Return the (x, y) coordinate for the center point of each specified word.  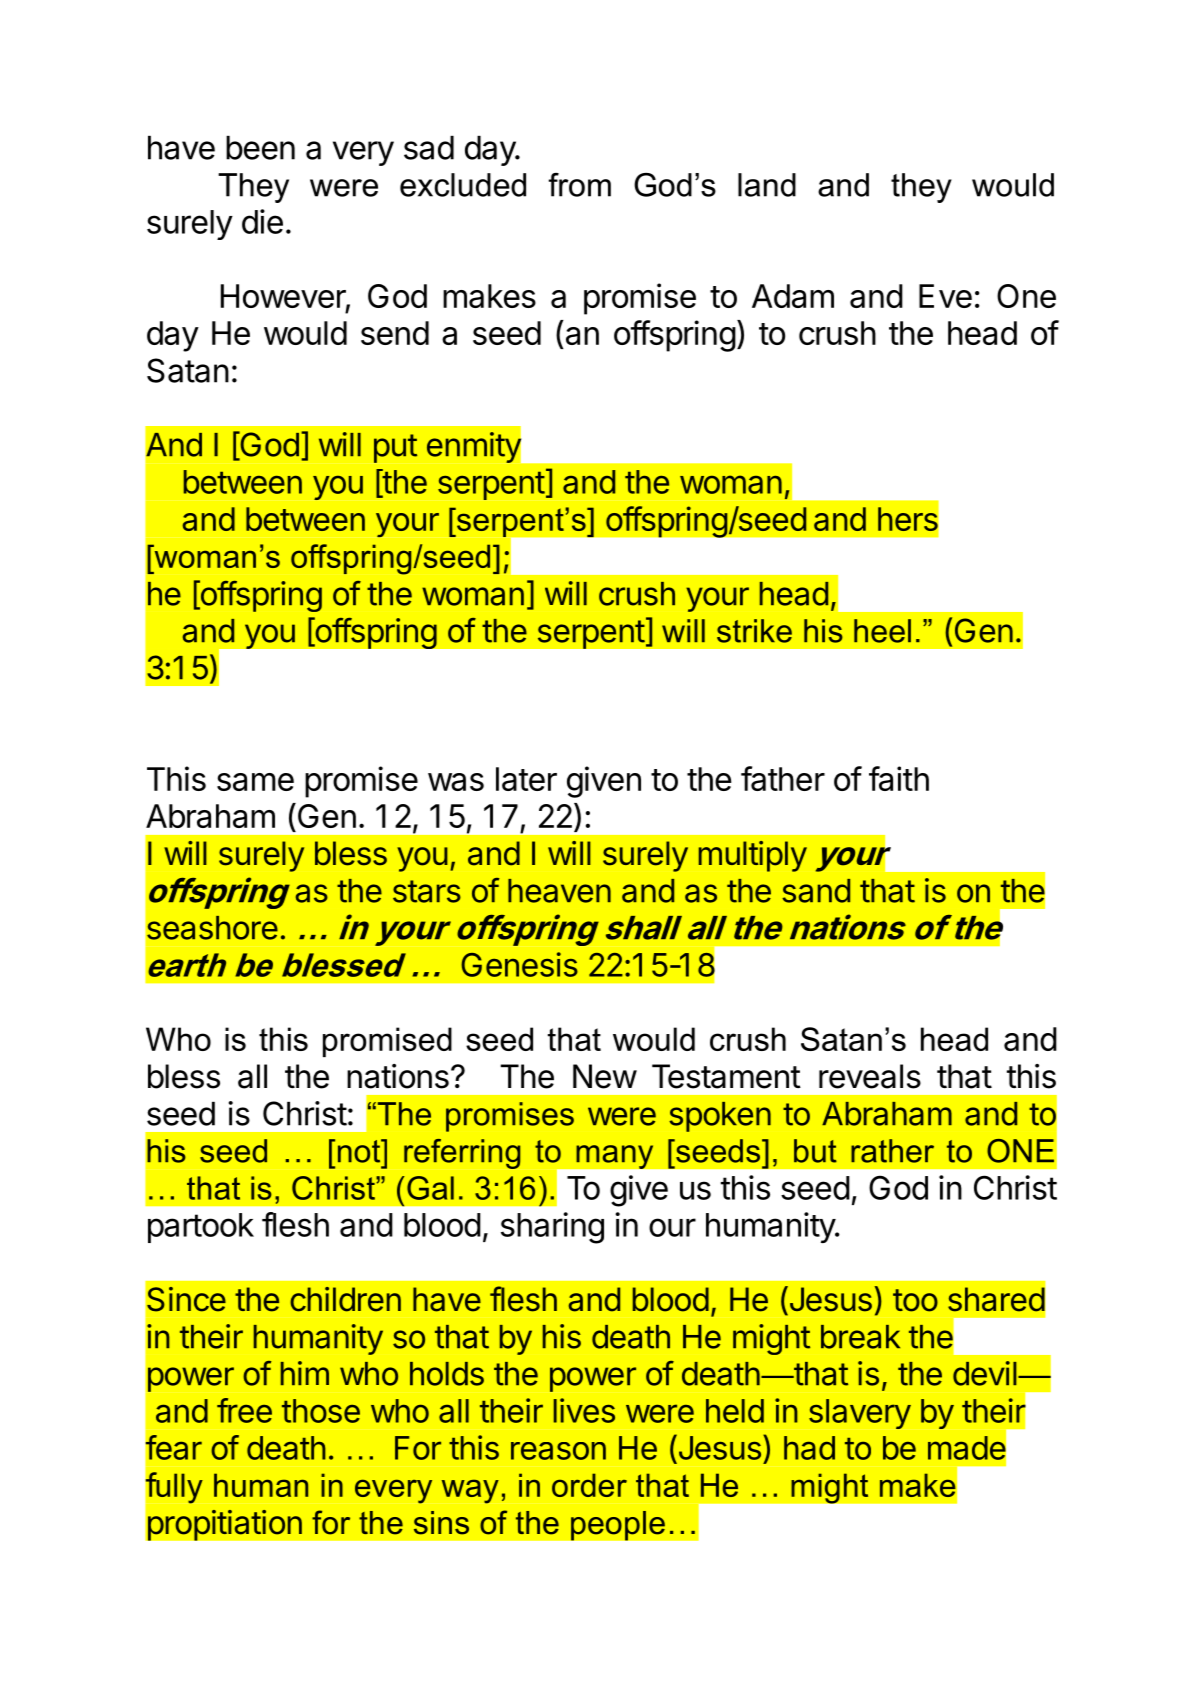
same (255, 782)
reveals (870, 1076)
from (579, 185)
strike (754, 631)
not (360, 1151)
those (321, 1411)
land (767, 185)
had (809, 1448)
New (605, 1076)
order (589, 1485)
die (262, 221)
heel (882, 631)
